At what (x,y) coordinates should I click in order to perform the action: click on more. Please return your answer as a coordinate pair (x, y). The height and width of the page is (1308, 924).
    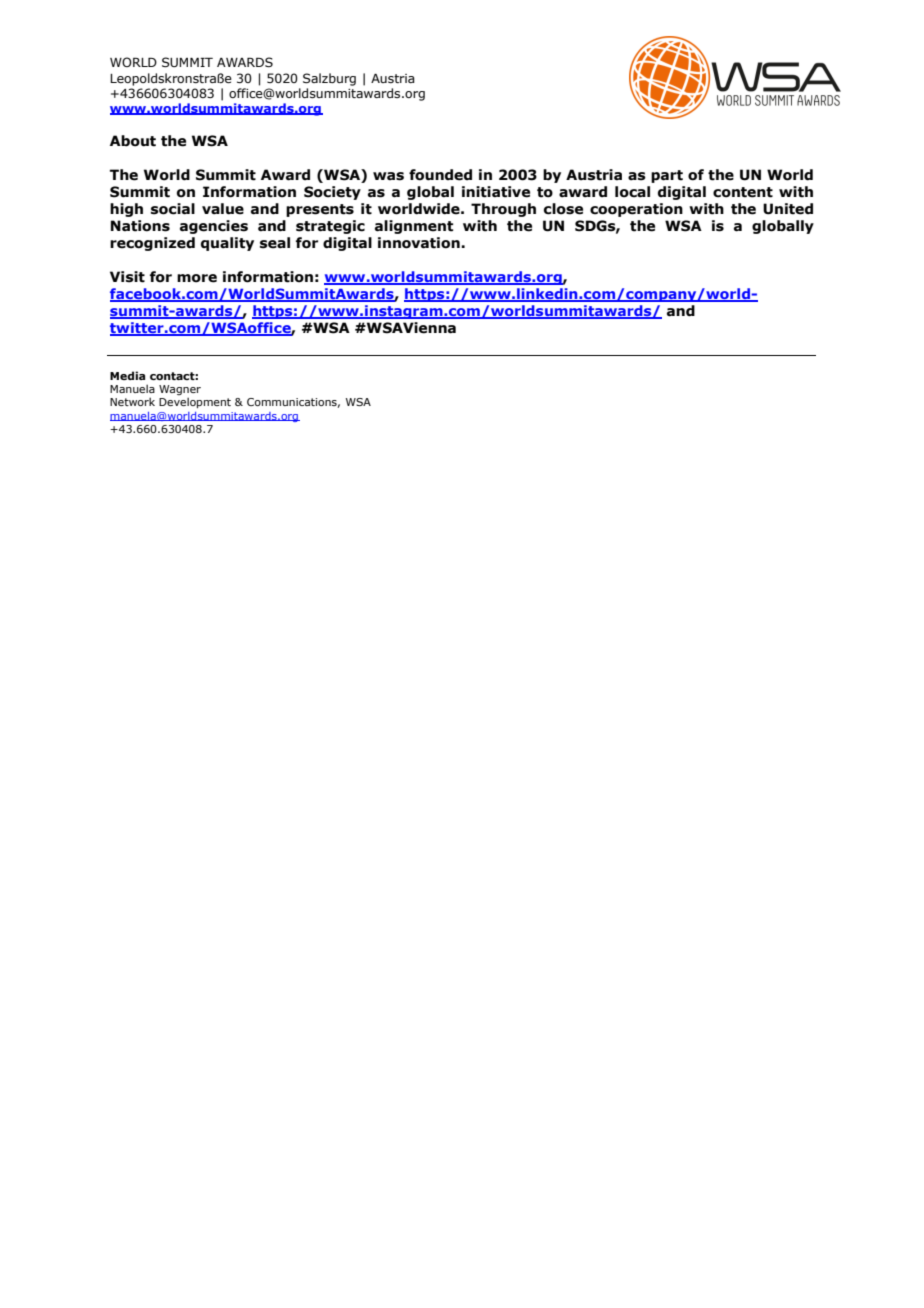
    Looking at the image, I should click on (197, 278).
